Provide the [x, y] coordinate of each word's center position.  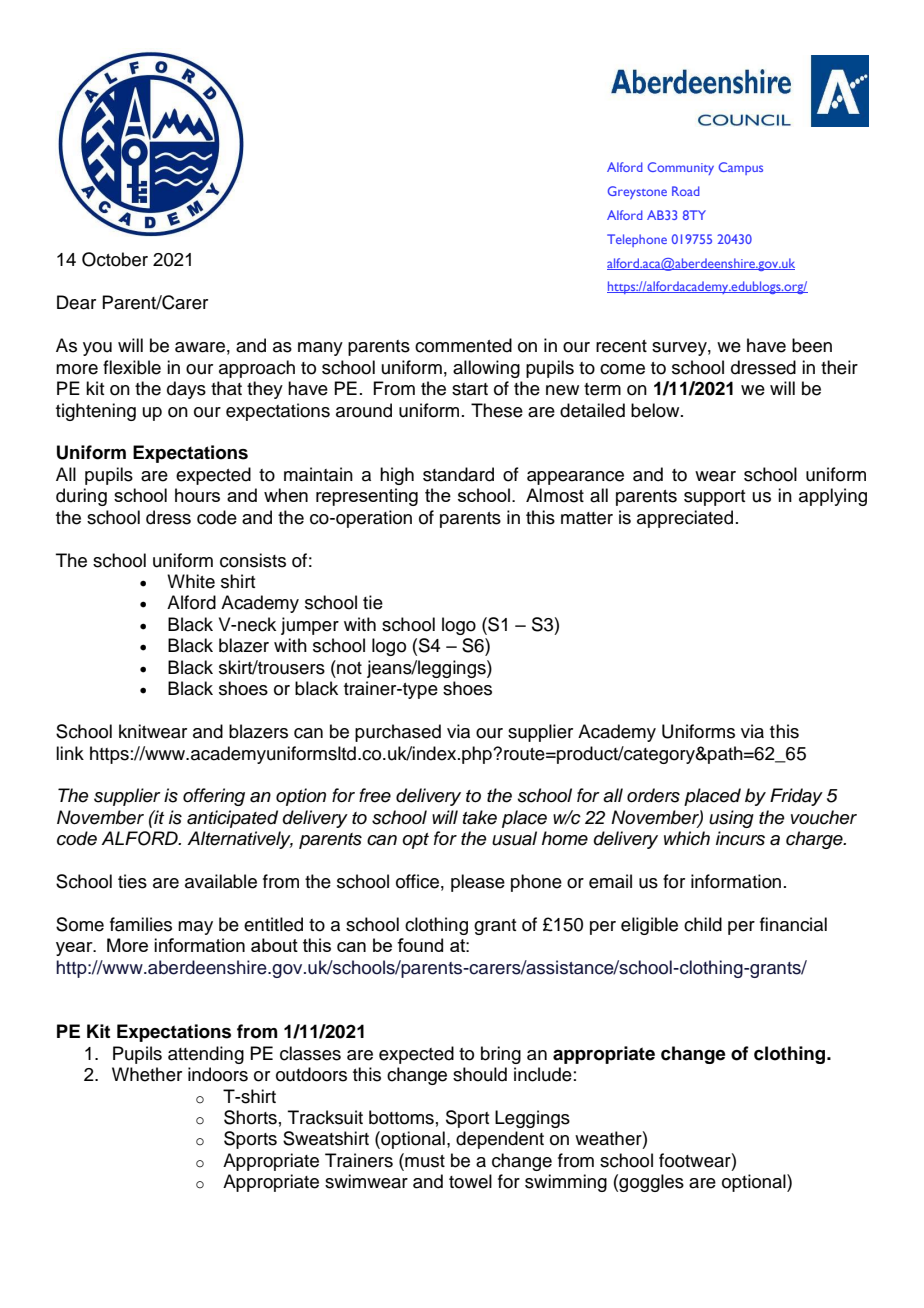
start [470, 389]
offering [214, 797]
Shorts [250, 1117]
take [480, 817]
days [186, 390]
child [703, 924]
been [812, 345]
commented [463, 345]
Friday [796, 797]
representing [367, 497]
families [141, 924]
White [191, 581]
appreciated [685, 519]
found [420, 945]
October [115, 259]
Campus [741, 168]
